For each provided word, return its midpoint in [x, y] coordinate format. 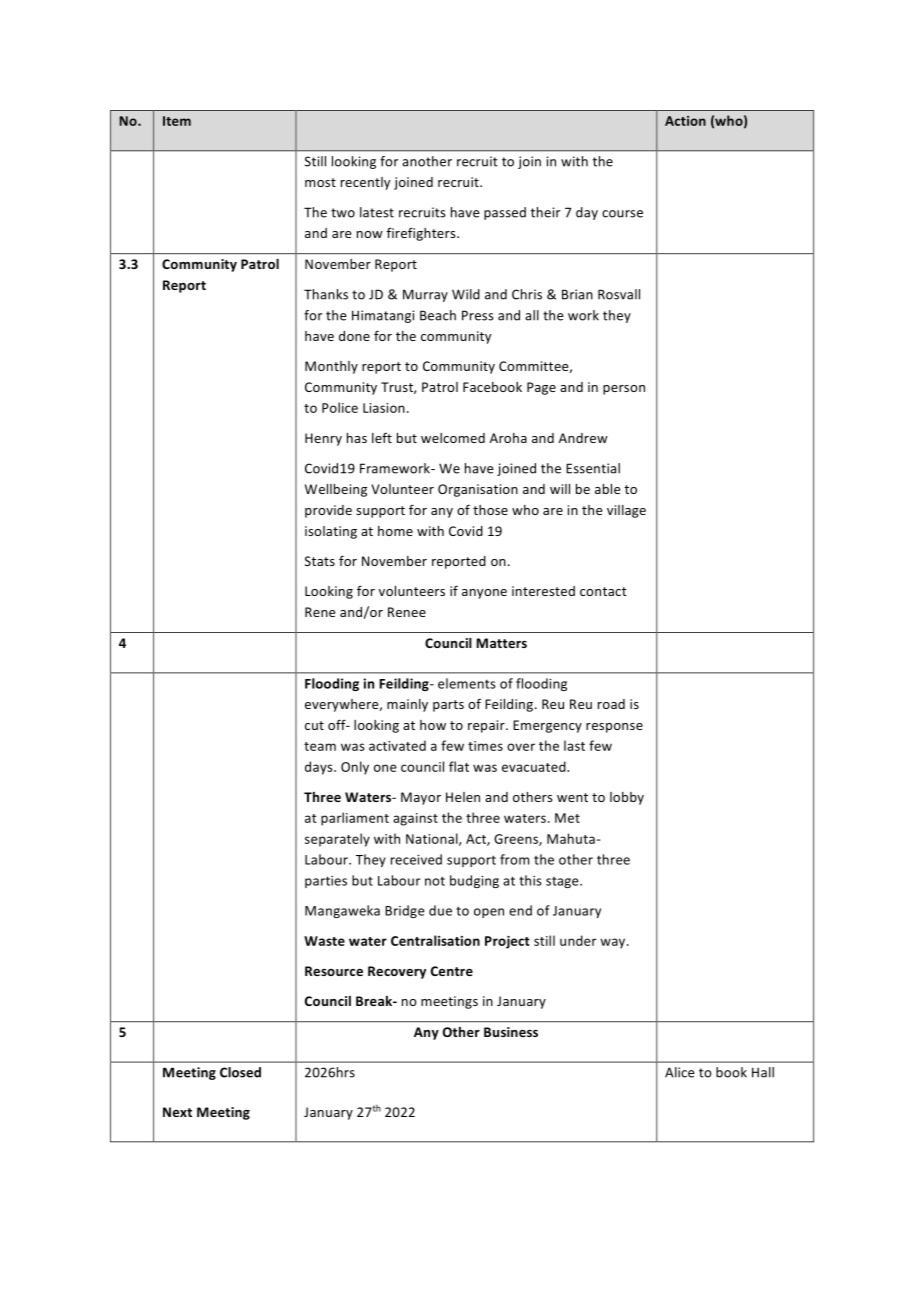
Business [511, 1032]
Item [177, 121]
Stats [320, 561]
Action [685, 121]
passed [505, 213]
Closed [240, 1072]
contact [603, 591]
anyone [484, 594]
